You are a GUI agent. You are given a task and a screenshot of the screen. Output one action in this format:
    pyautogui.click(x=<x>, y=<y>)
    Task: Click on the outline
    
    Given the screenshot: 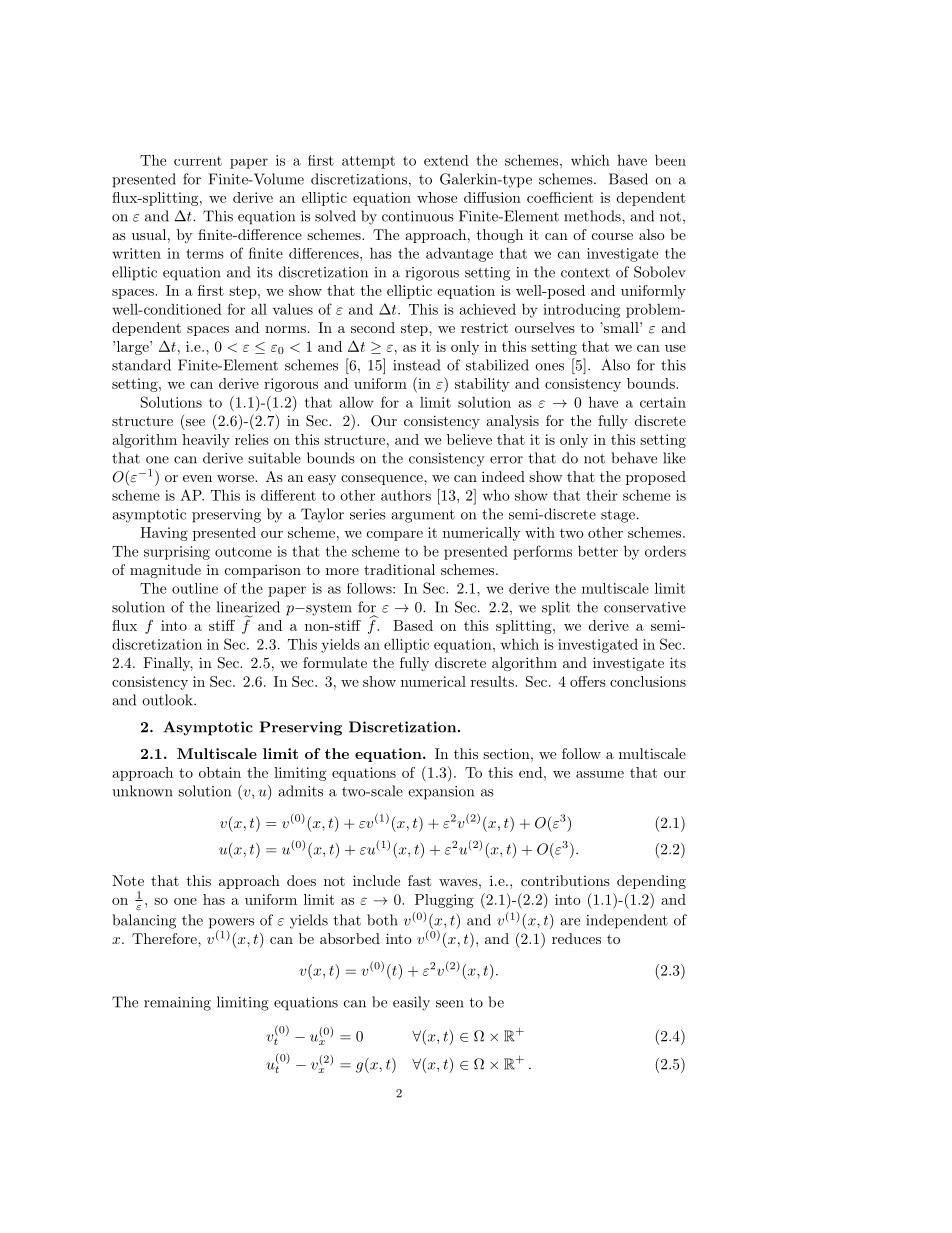 What is the action you would take?
    pyautogui.click(x=195, y=588)
